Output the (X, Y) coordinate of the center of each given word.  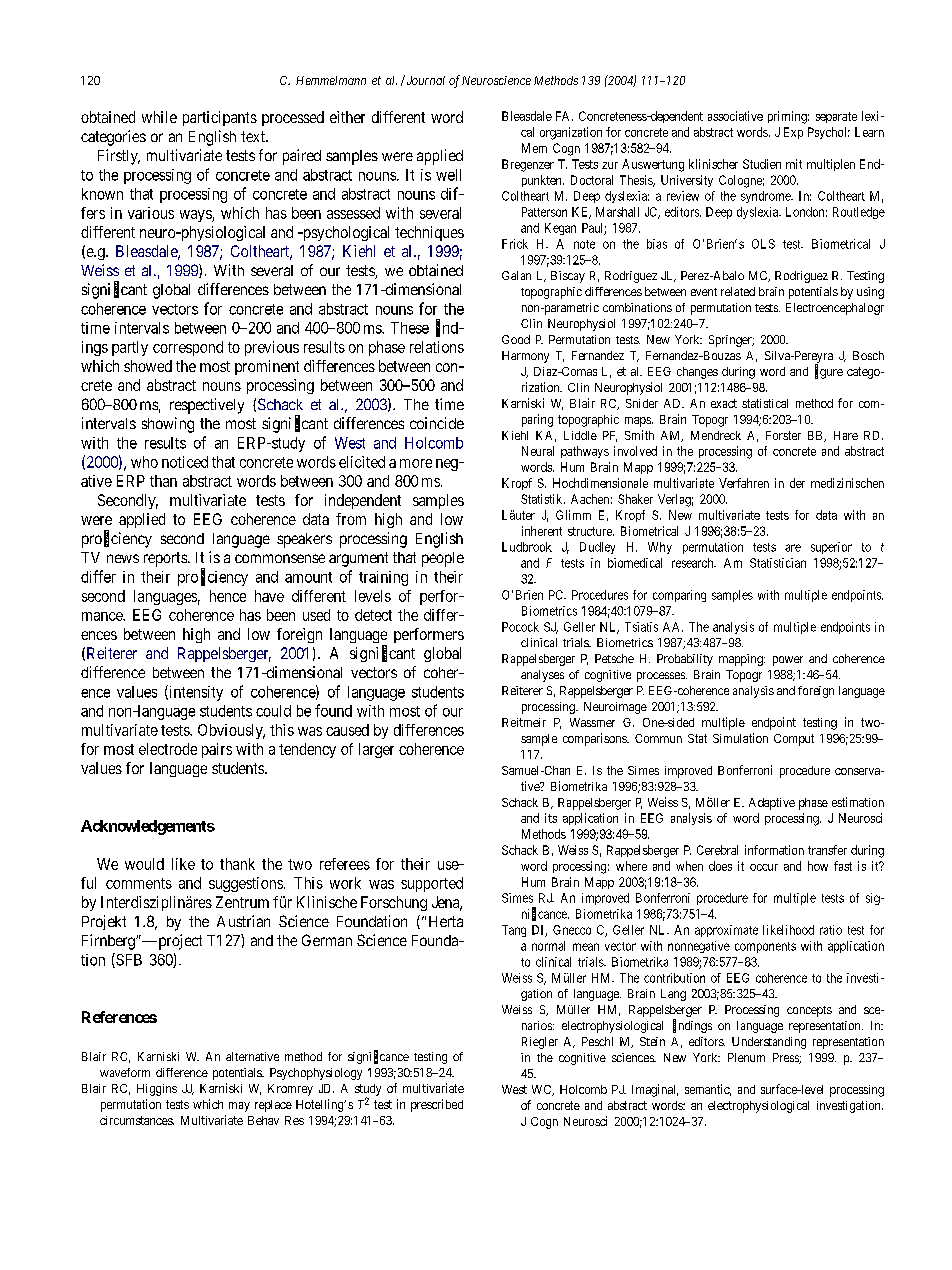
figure (829, 372)
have (269, 596)
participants (220, 118)
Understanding (769, 1043)
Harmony (525, 357)
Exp (793, 133)
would (144, 864)
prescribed (437, 1105)
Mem (534, 148)
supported (432, 884)
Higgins (157, 1090)
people (443, 559)
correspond (188, 348)
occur (764, 867)
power (788, 661)
